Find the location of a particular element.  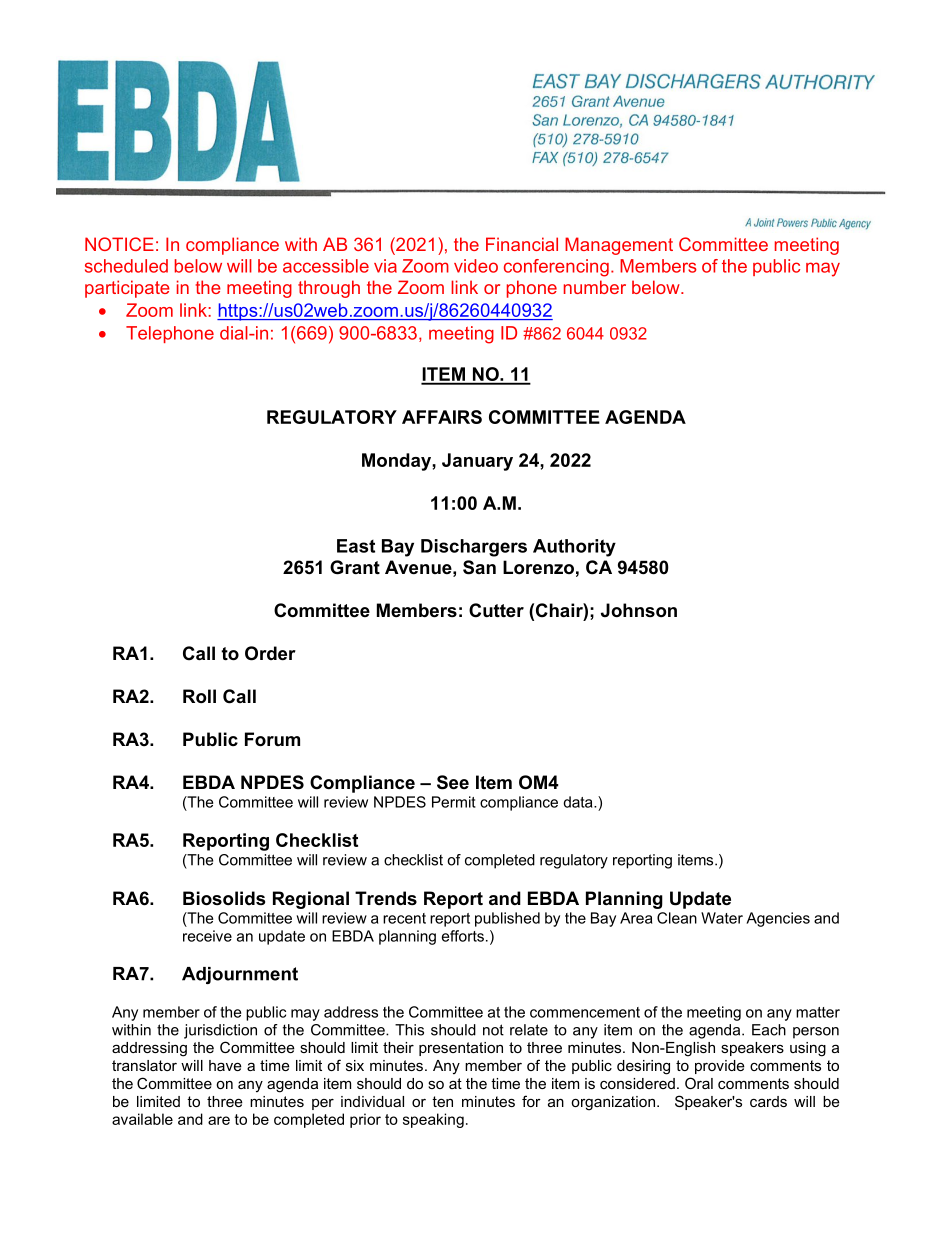

Authority is located at coordinates (574, 548).
